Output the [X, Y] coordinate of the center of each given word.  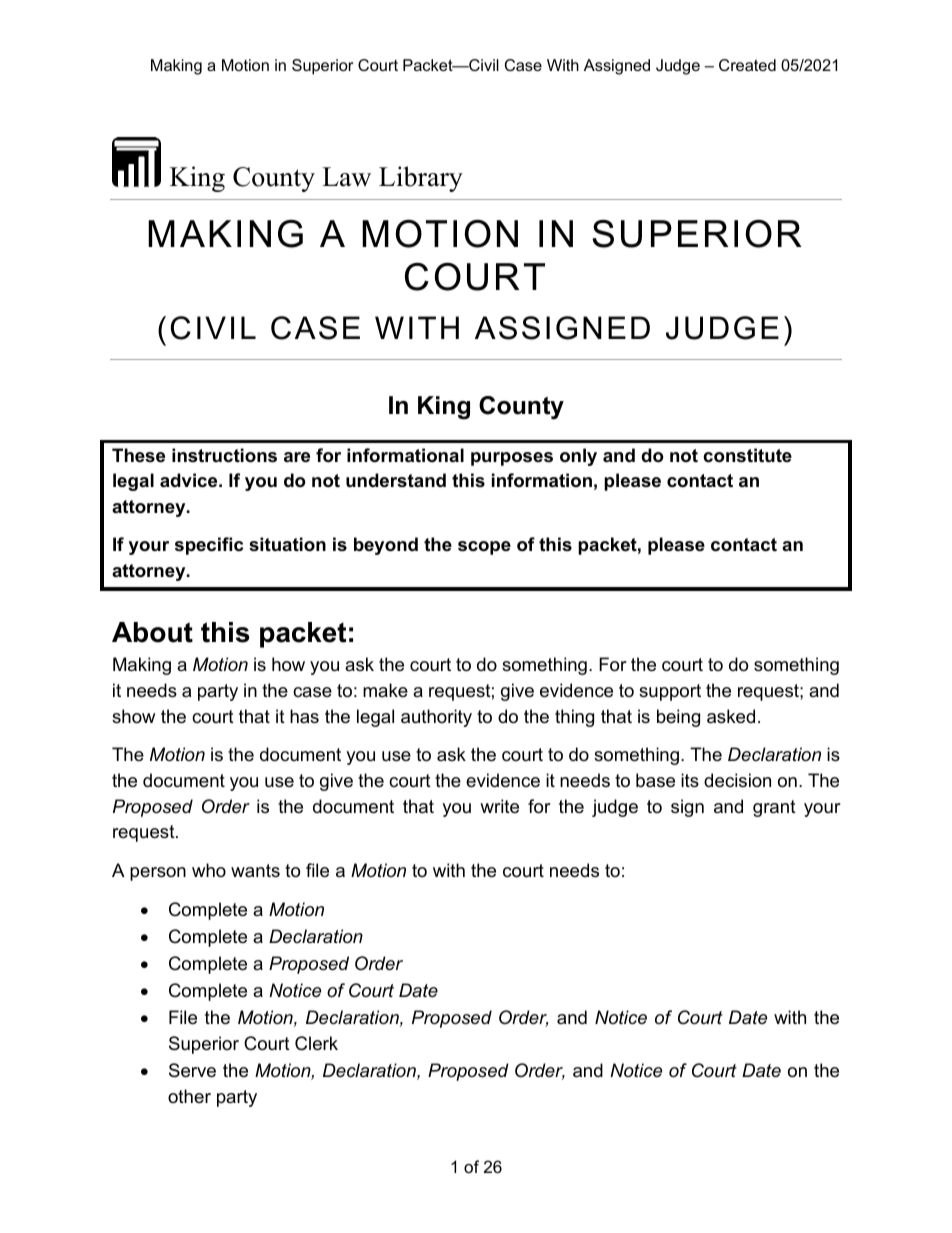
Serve [192, 1070]
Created [747, 65]
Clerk [316, 1043]
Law [346, 177]
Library [421, 179]
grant [774, 808]
